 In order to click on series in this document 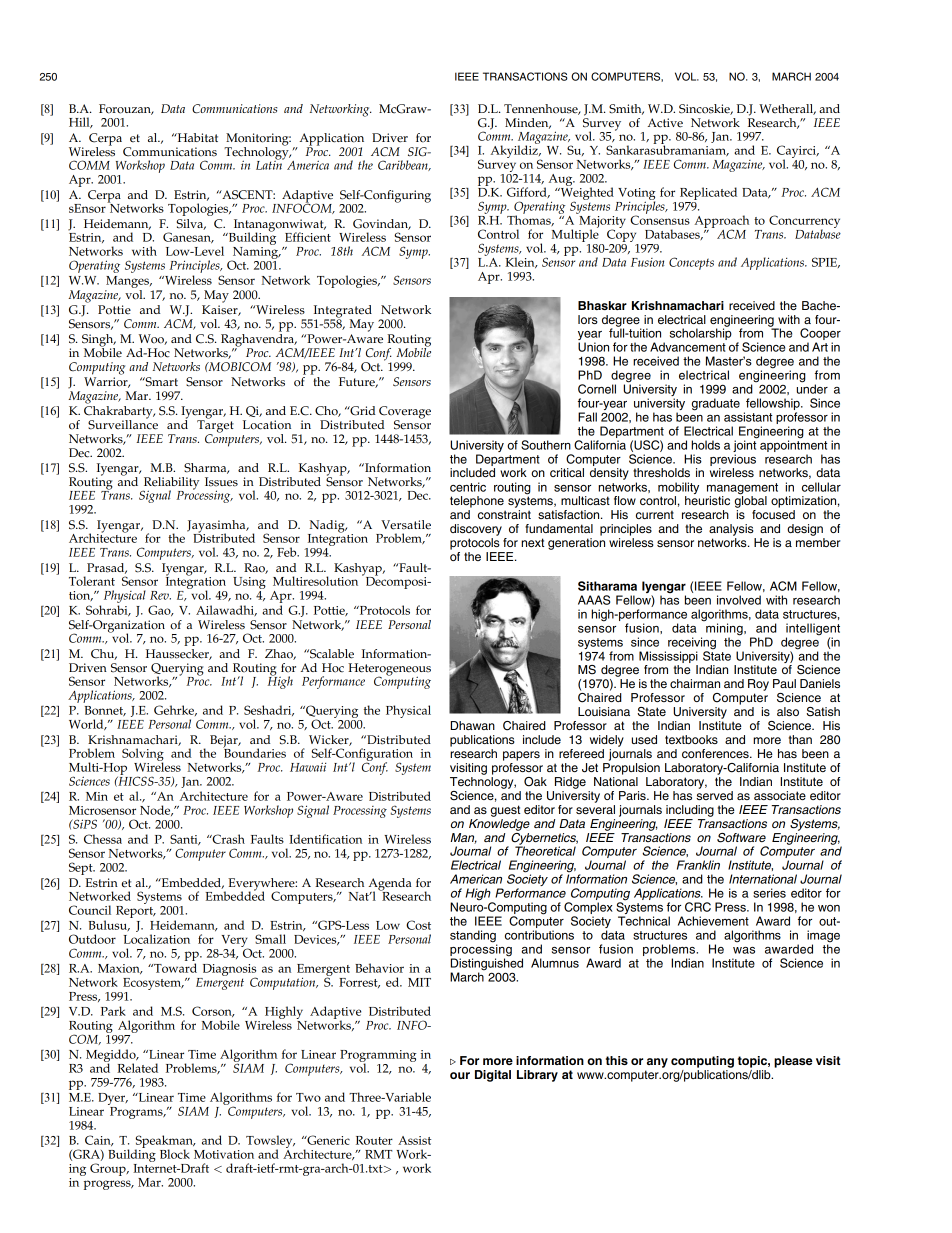, I will do `click(769, 893)`.
